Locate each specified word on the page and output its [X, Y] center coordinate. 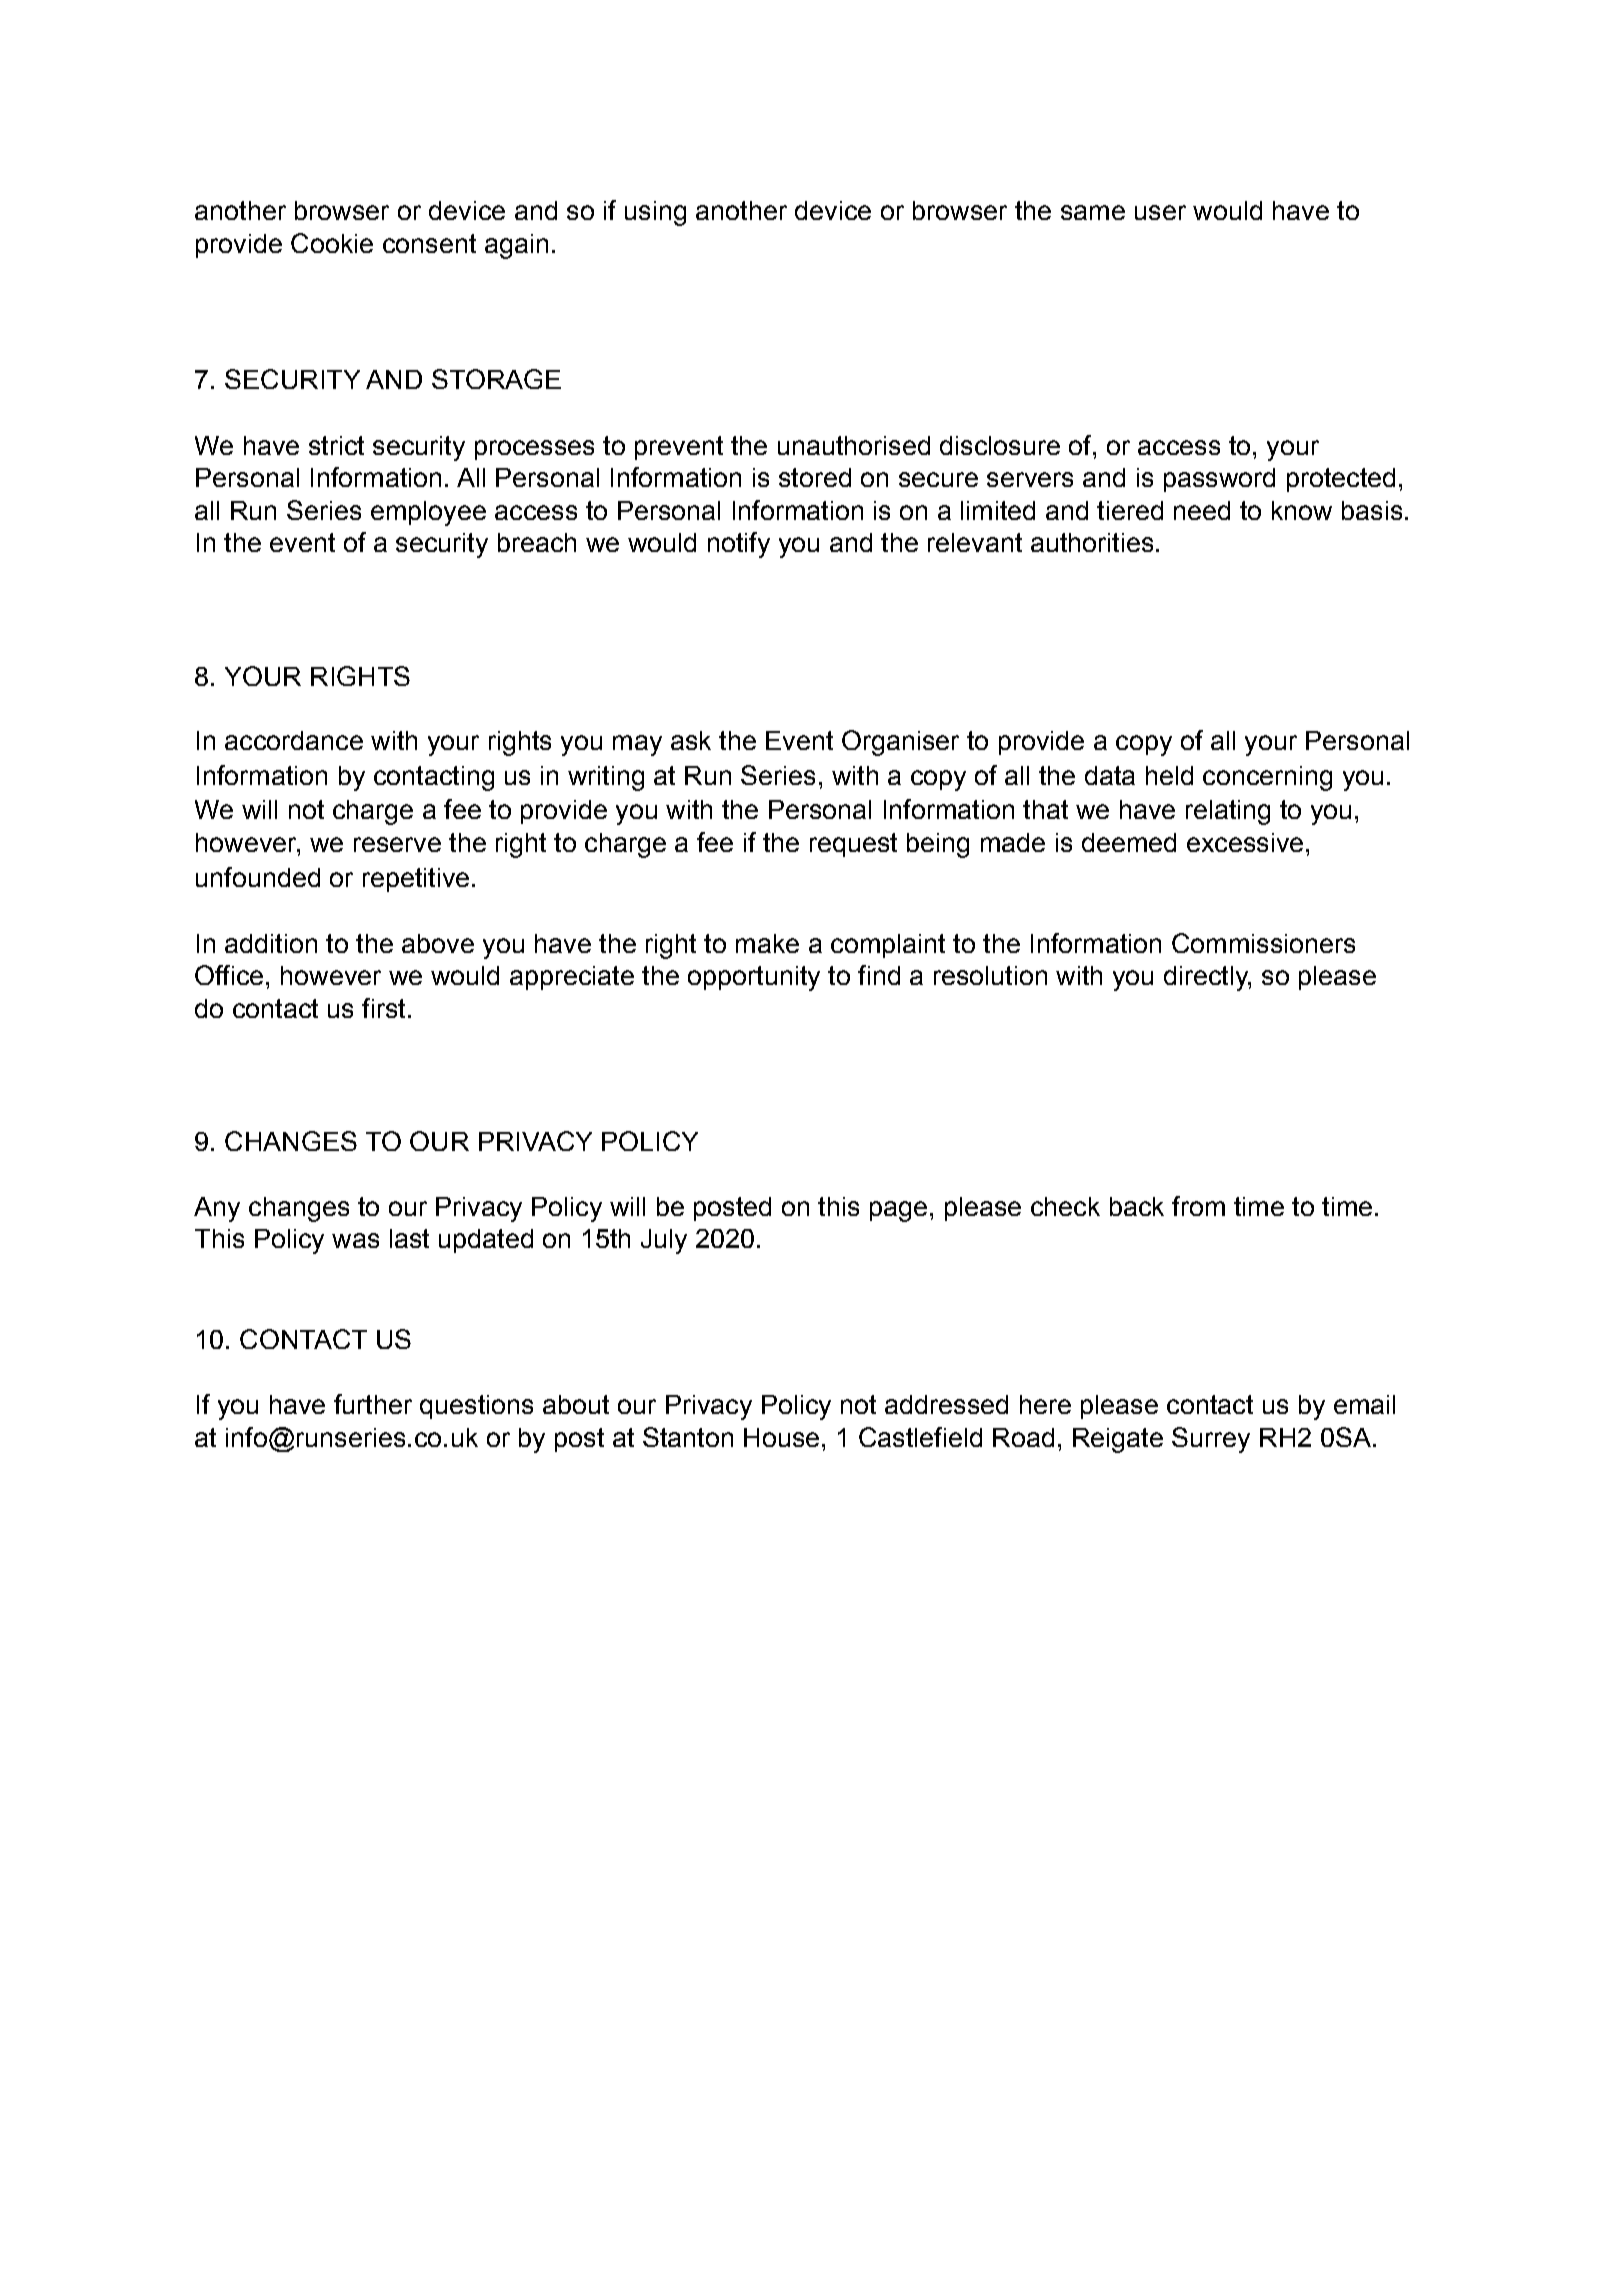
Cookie [332, 243]
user [1160, 212]
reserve [397, 844]
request [853, 845]
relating [1228, 812]
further [373, 1404]
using [655, 213]
